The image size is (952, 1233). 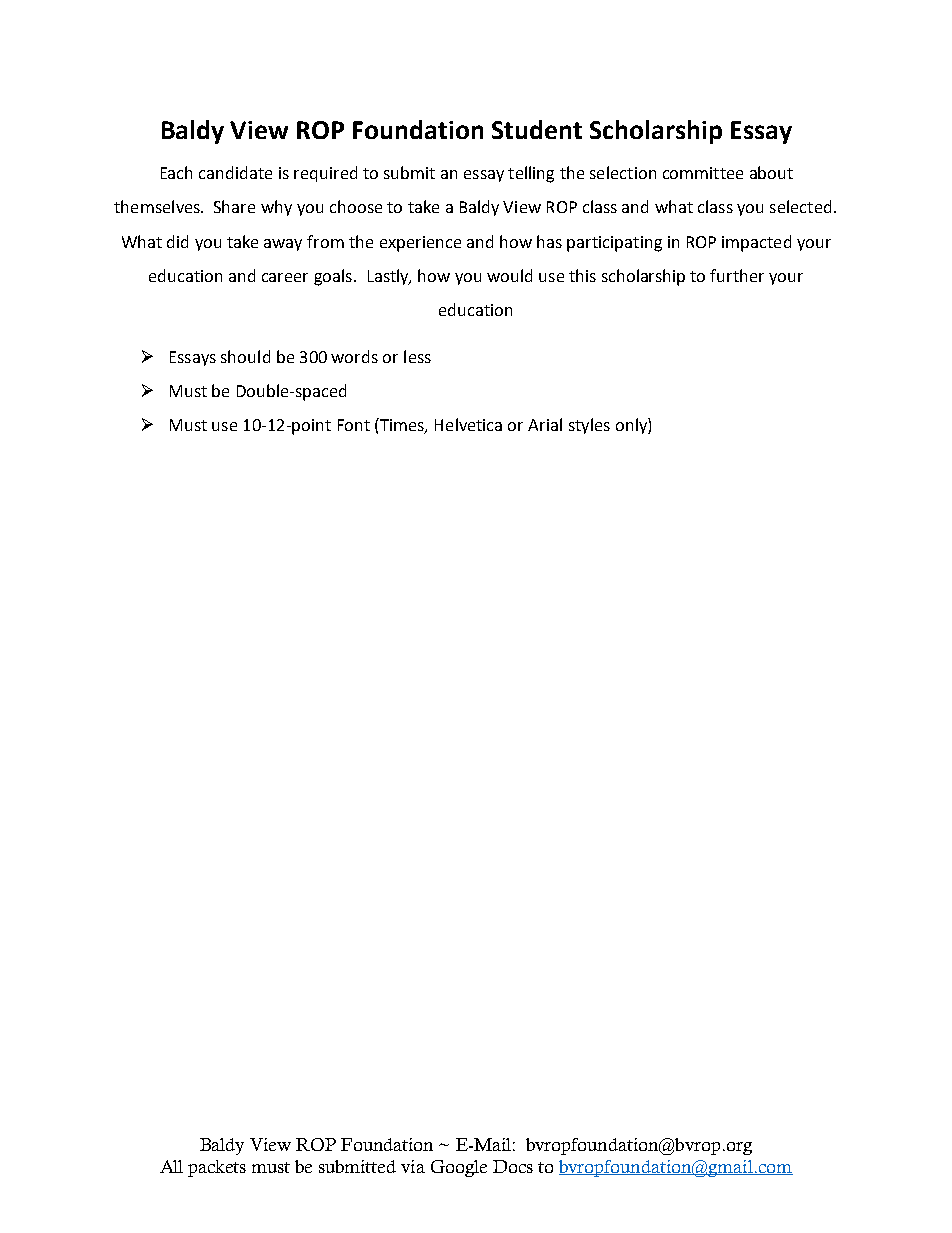 What do you see at coordinates (632, 426) in the screenshot?
I see `only` at bounding box center [632, 426].
